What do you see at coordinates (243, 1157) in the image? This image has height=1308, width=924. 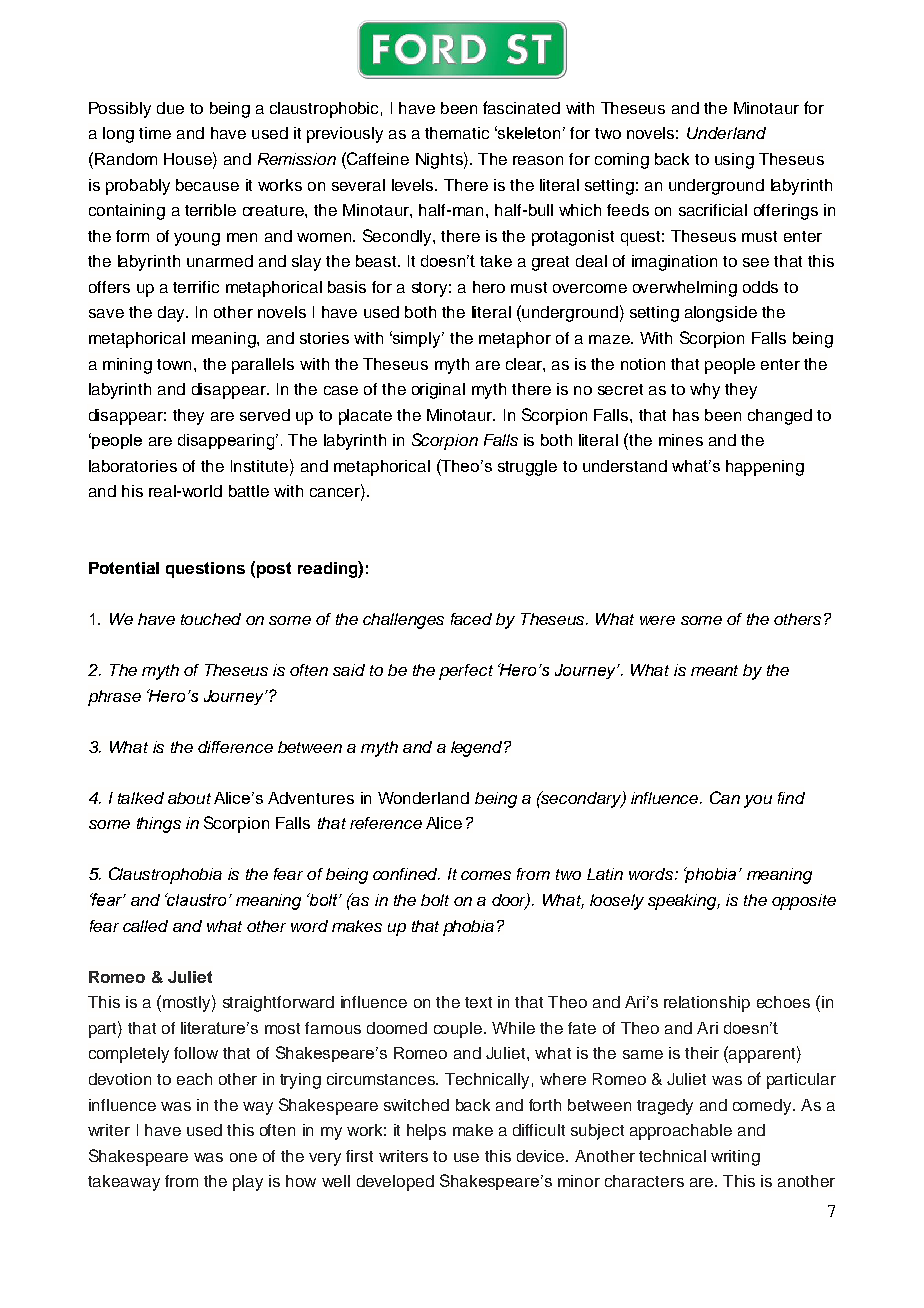 I see `one` at bounding box center [243, 1157].
